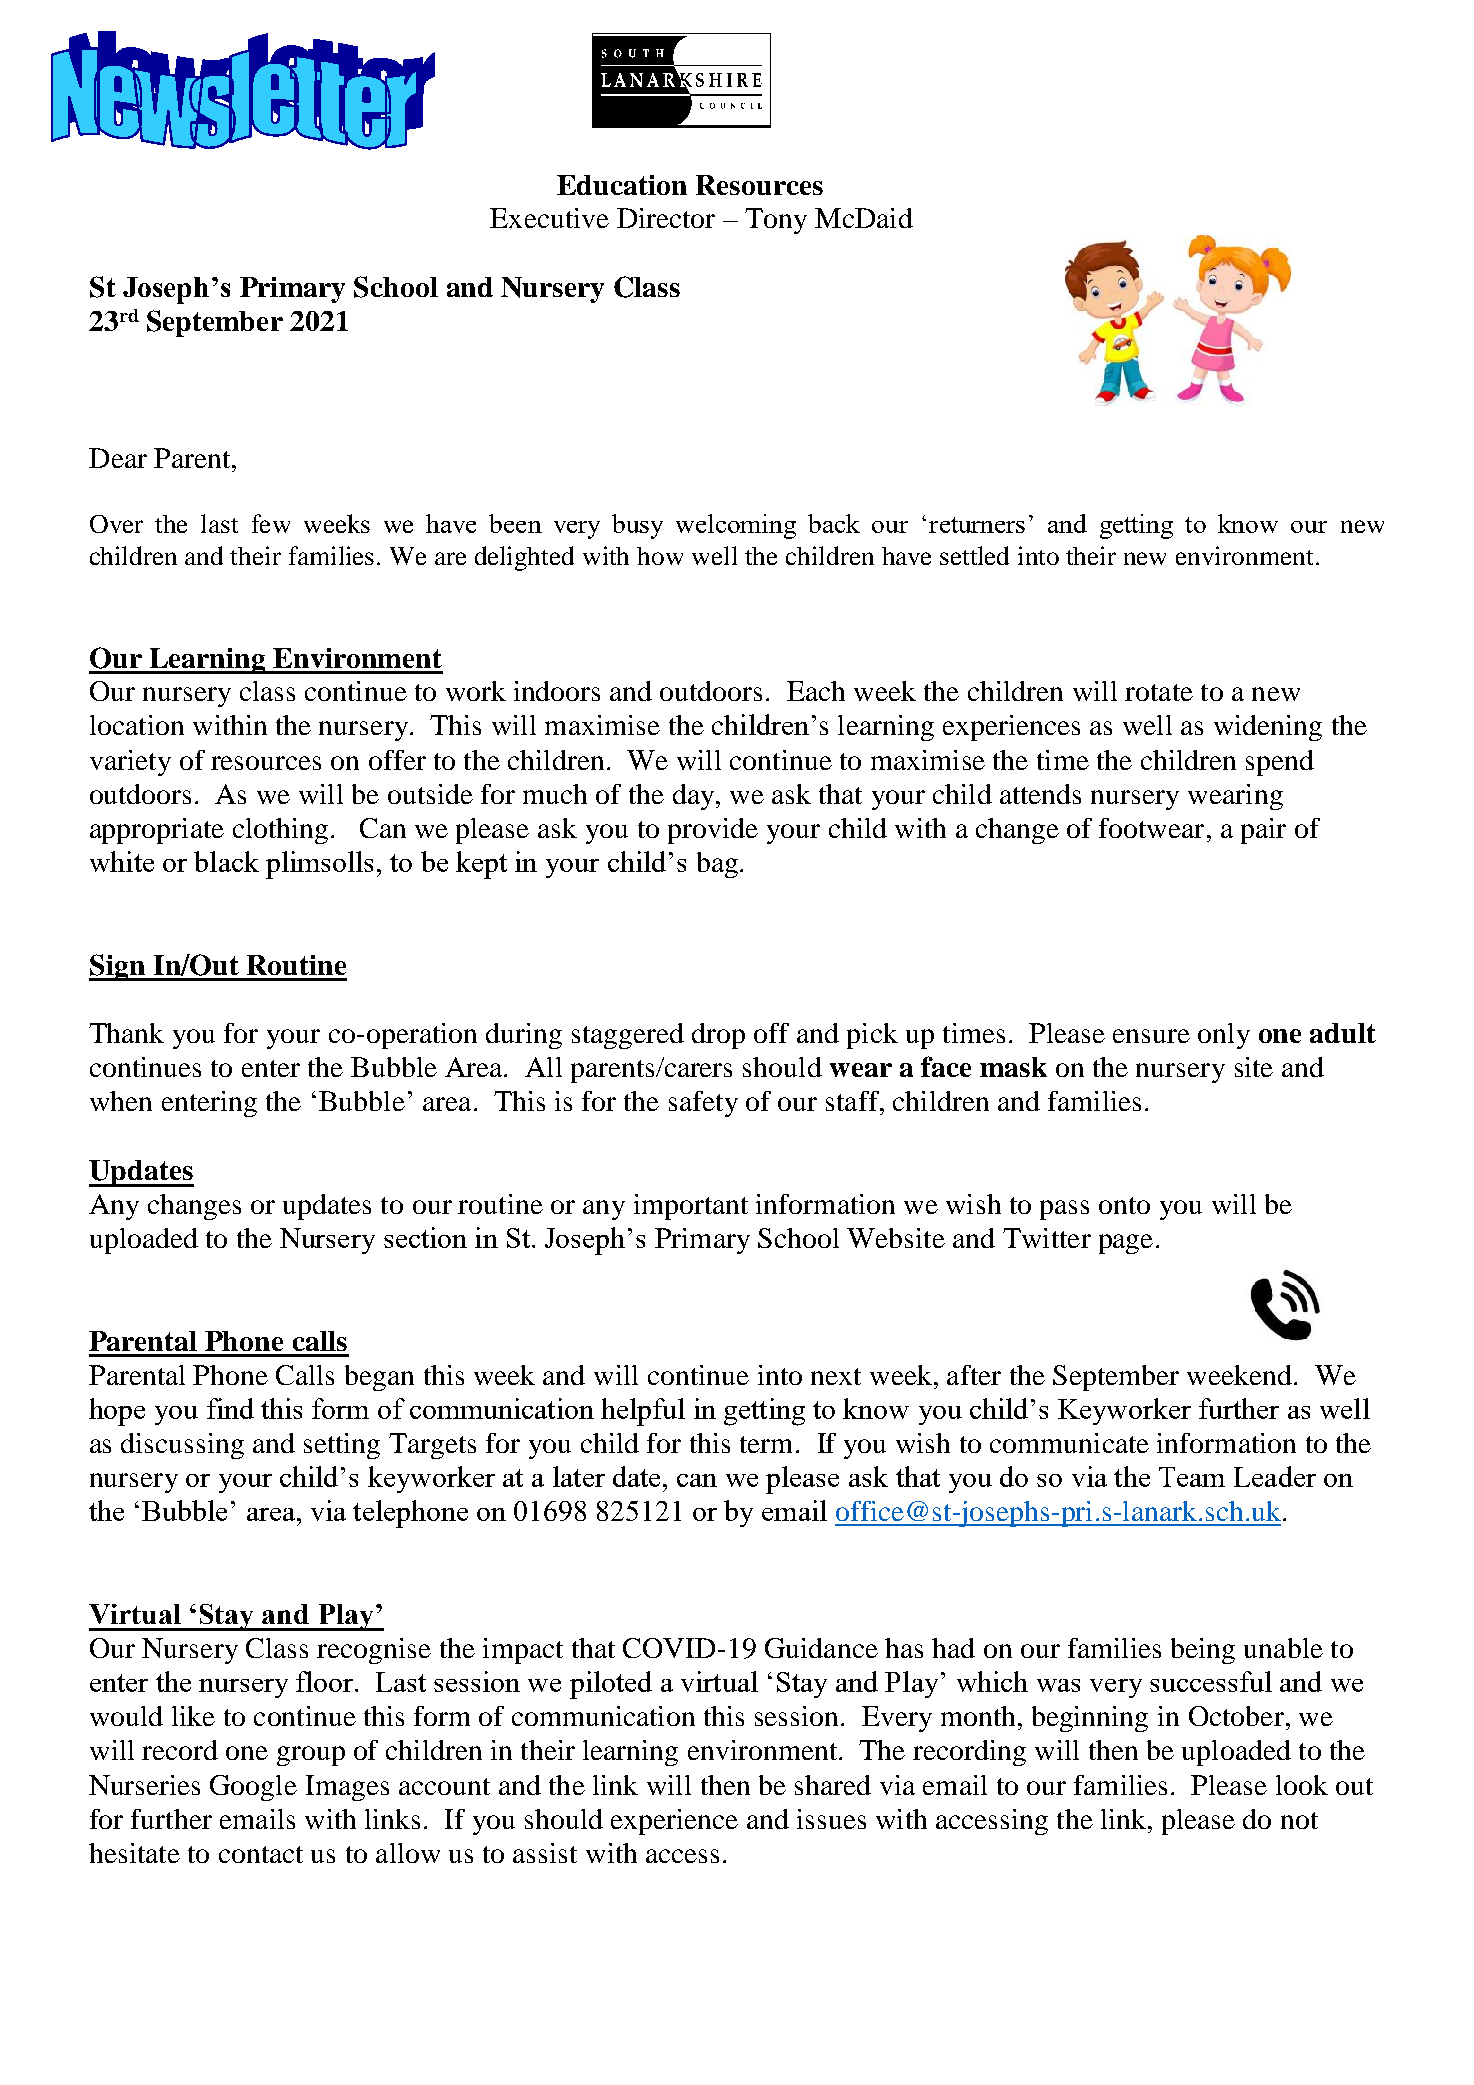 This image has width=1474, height=2085. Describe the element at coordinates (776, 221) in the image. I see `Tony` at that location.
